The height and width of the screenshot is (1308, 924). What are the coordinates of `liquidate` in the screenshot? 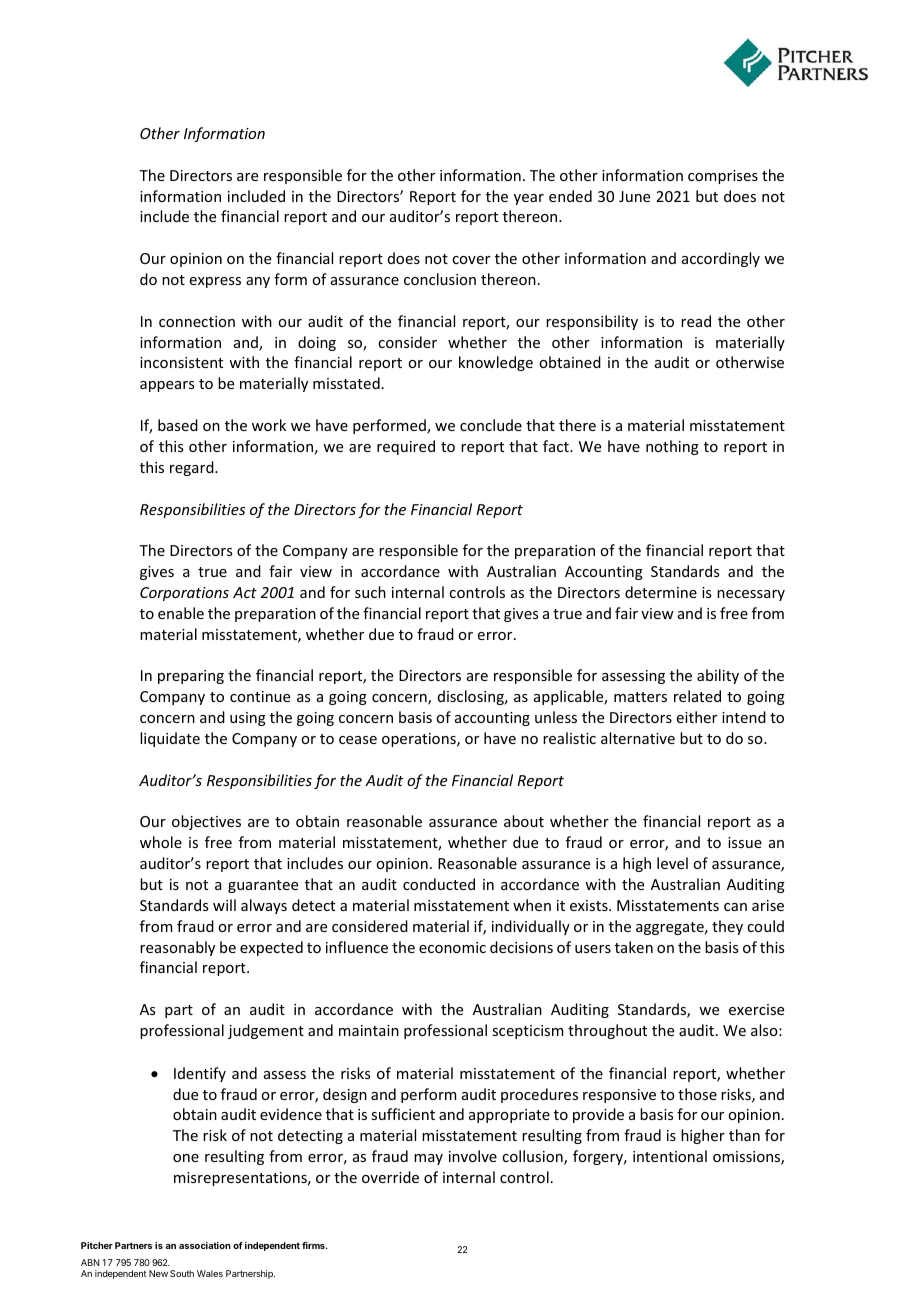 It's located at (170, 739).
